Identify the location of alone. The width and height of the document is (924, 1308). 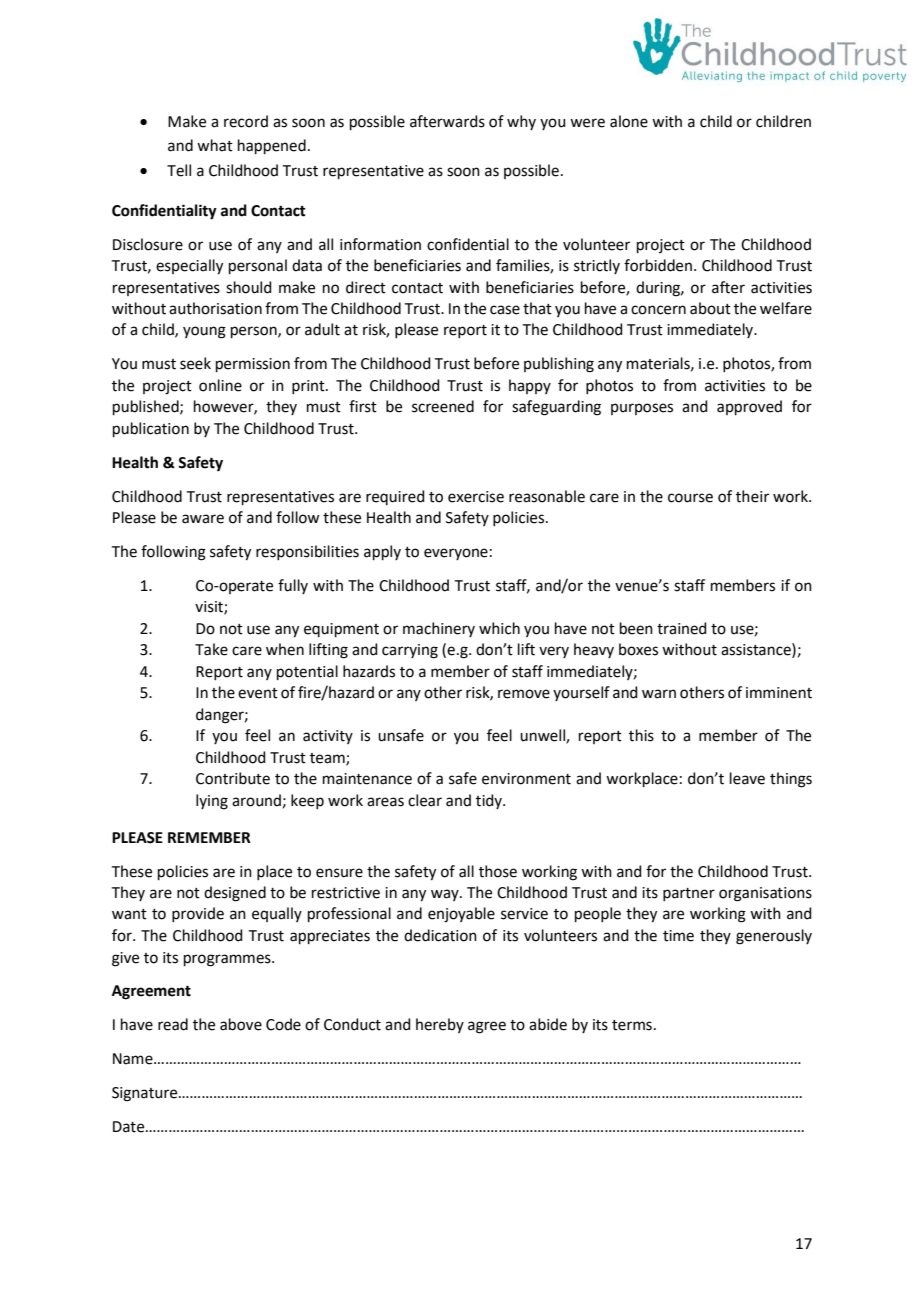
(629, 121).
